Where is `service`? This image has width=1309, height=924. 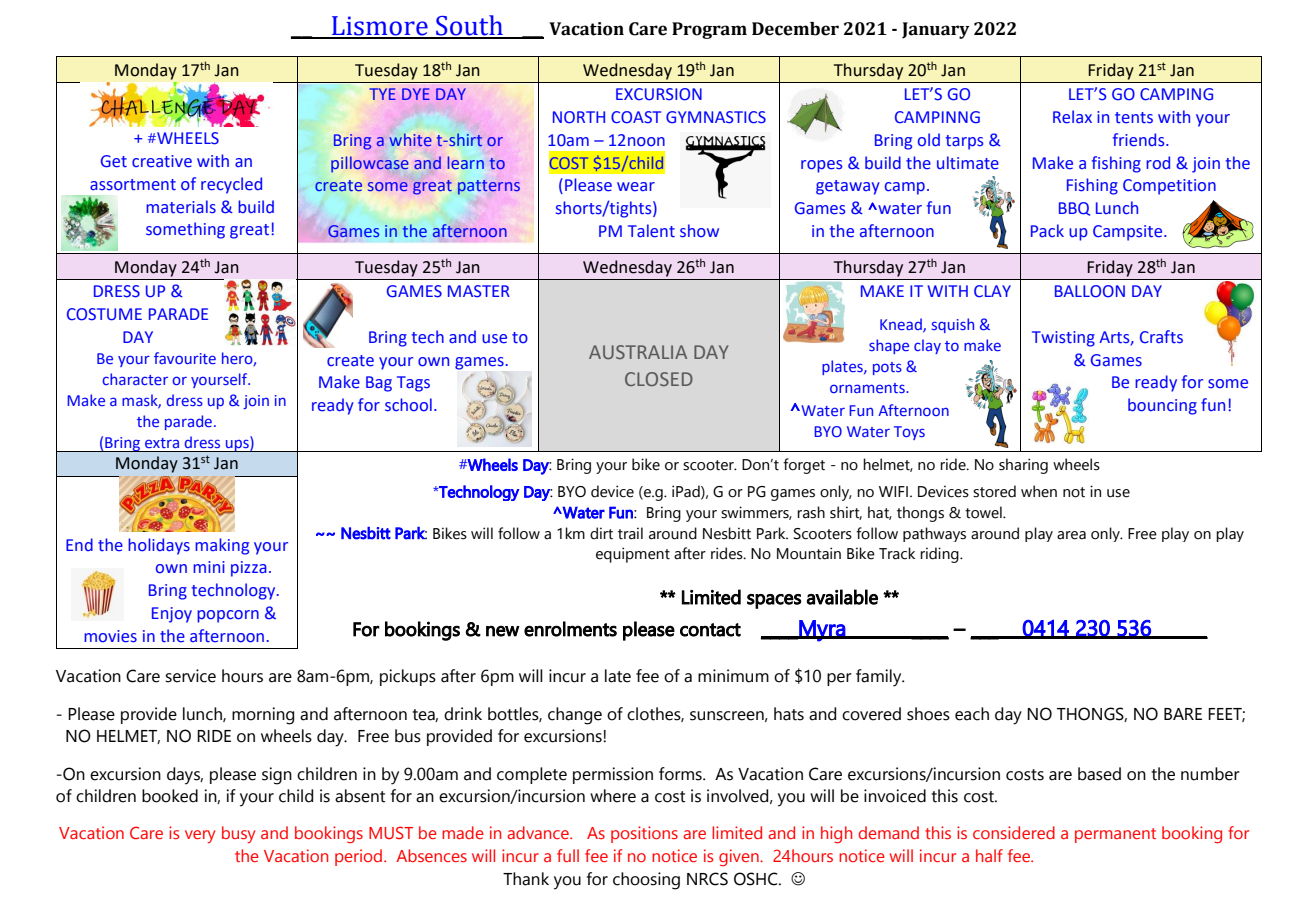
service is located at coordinates (190, 676).
